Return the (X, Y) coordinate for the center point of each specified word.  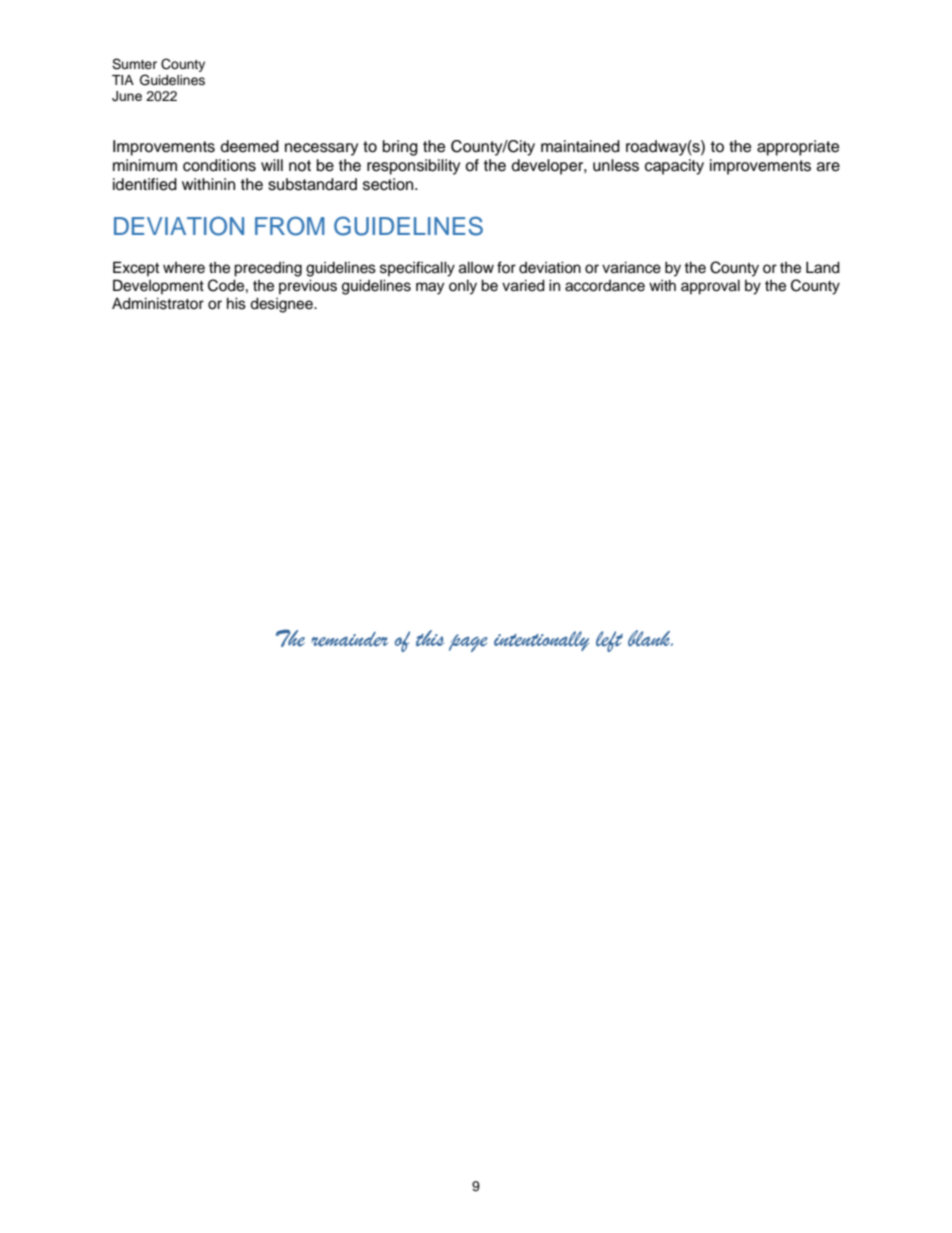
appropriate (798, 148)
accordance (605, 286)
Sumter (134, 64)
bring (400, 148)
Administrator (158, 303)
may (430, 288)
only (463, 287)
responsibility (413, 167)
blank (650, 638)
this (430, 638)
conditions (219, 165)
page (468, 643)
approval (710, 287)
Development (158, 286)
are (828, 167)
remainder (349, 639)
